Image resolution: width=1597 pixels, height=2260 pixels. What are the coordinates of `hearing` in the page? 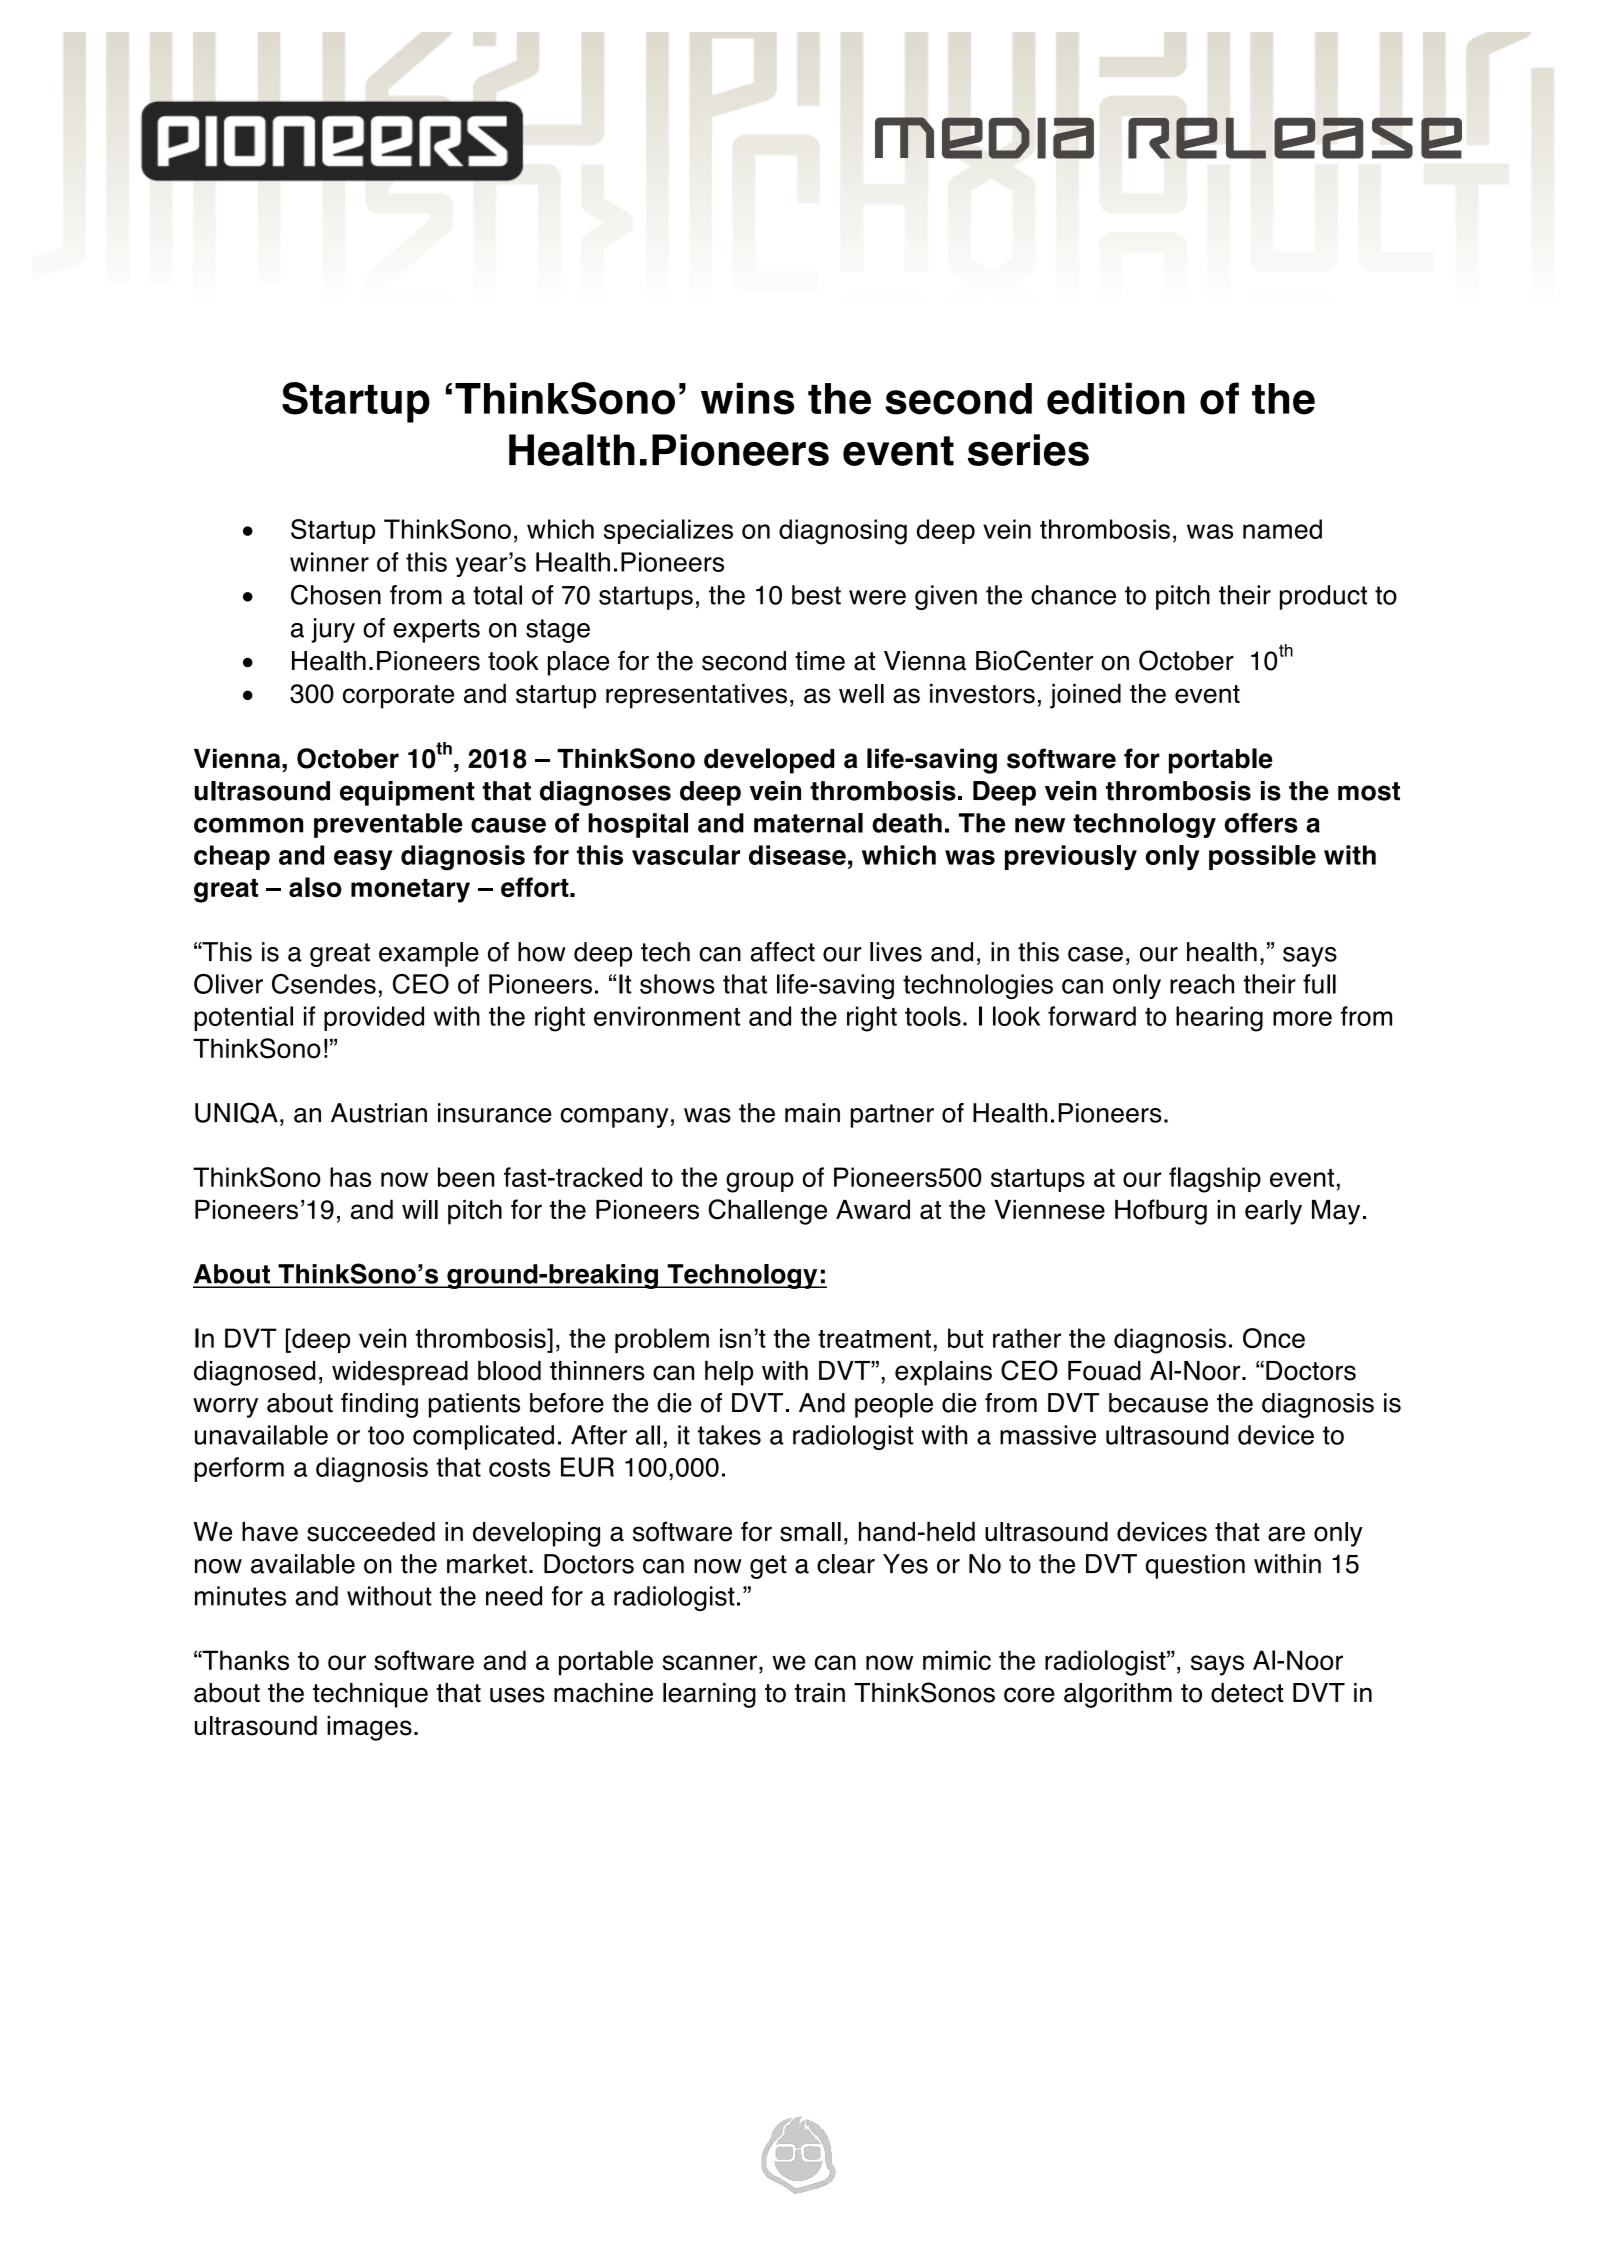 It's located at (1219, 1019).
